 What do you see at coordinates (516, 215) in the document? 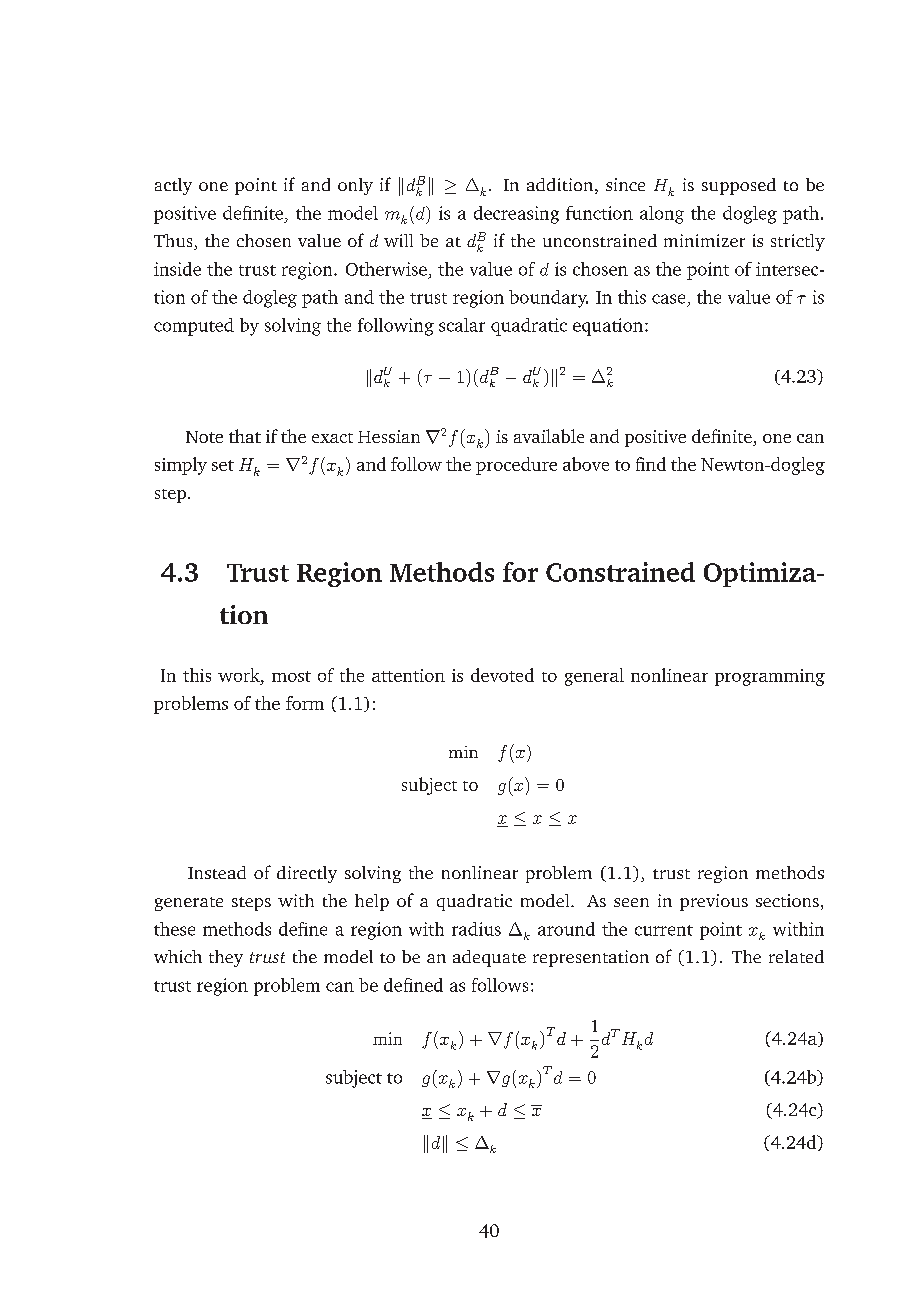
I see `decreasing` at bounding box center [516, 215].
